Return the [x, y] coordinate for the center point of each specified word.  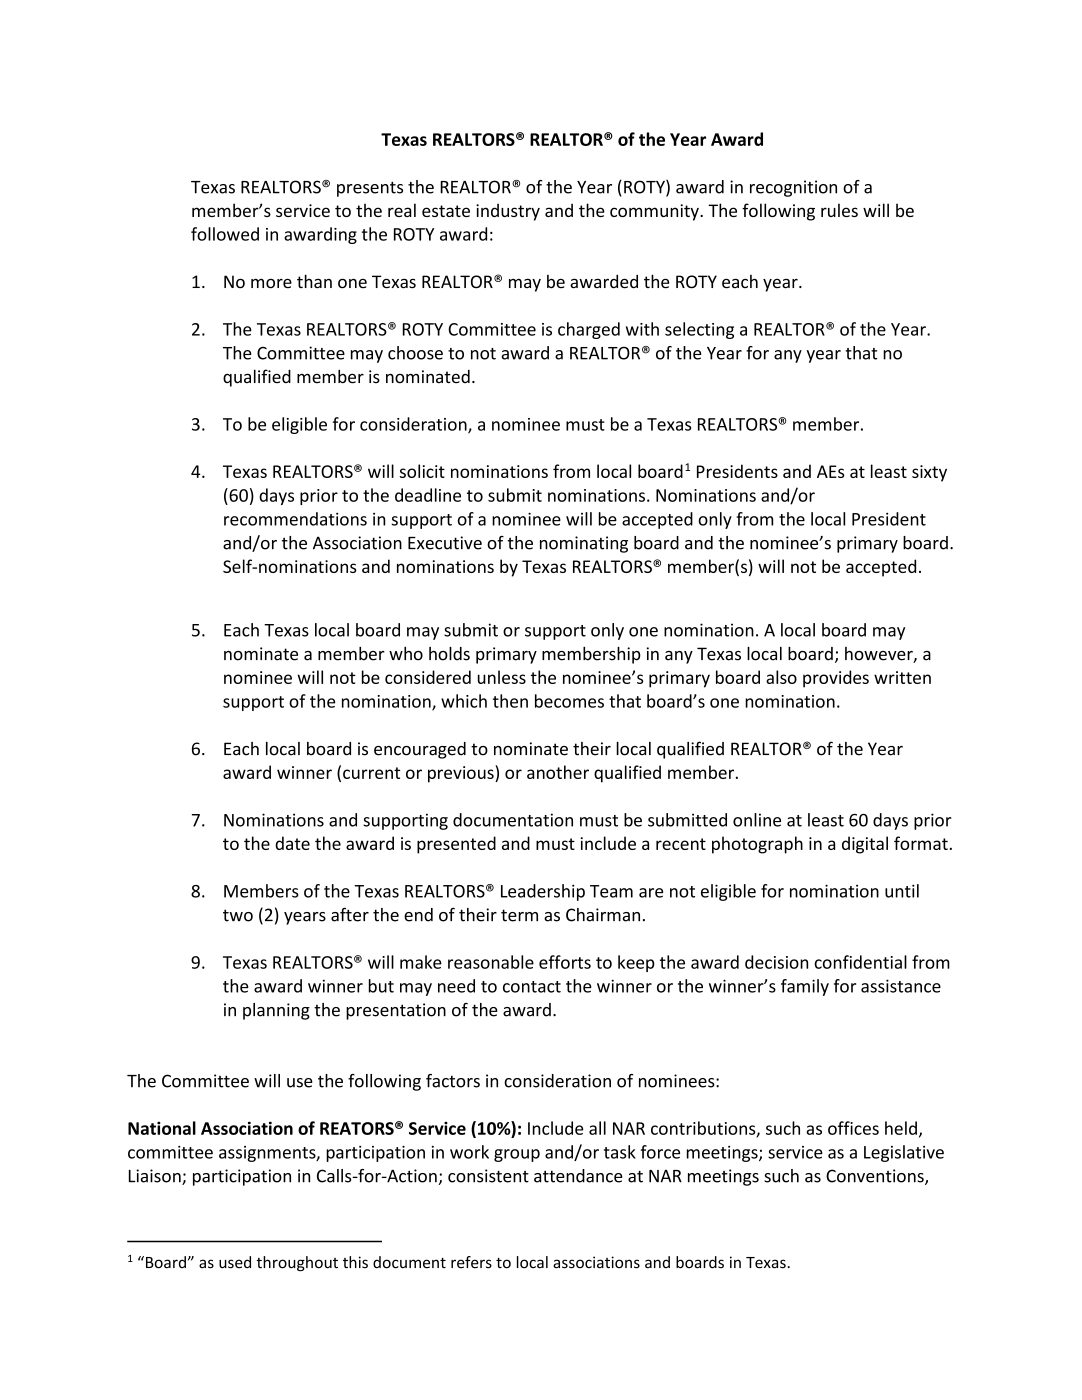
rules [839, 210]
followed [225, 234]
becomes [569, 701]
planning [276, 1011]
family [805, 987]
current [371, 773]
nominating [584, 544]
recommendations [295, 519]
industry [508, 212]
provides [836, 679]
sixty [929, 473]
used [235, 1262]
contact [532, 987]
